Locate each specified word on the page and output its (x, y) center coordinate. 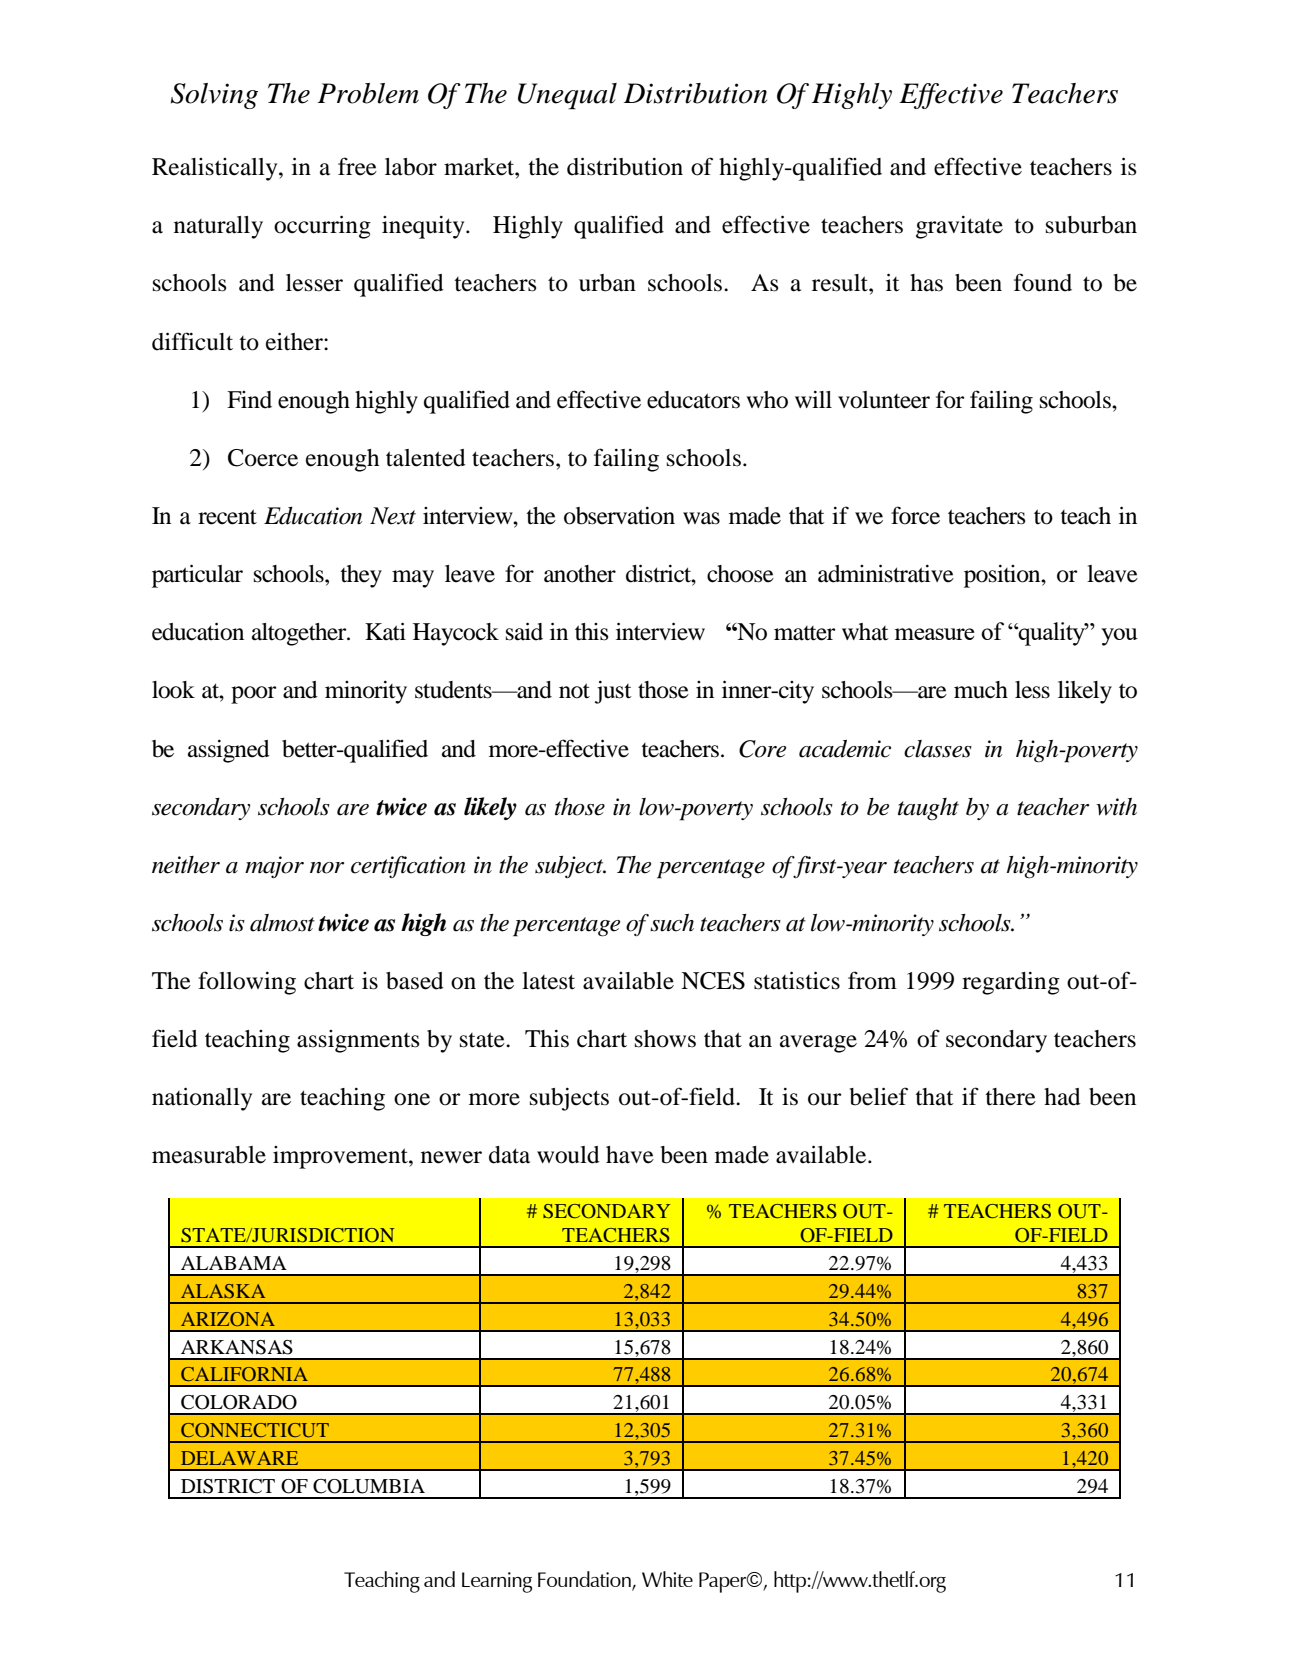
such (672, 923)
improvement (341, 1157)
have (630, 1155)
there (1010, 1097)
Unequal (567, 96)
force (915, 515)
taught (928, 809)
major (274, 867)
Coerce (263, 458)
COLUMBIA (369, 1486)
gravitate (959, 227)
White (667, 1579)
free (357, 166)
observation (619, 516)
